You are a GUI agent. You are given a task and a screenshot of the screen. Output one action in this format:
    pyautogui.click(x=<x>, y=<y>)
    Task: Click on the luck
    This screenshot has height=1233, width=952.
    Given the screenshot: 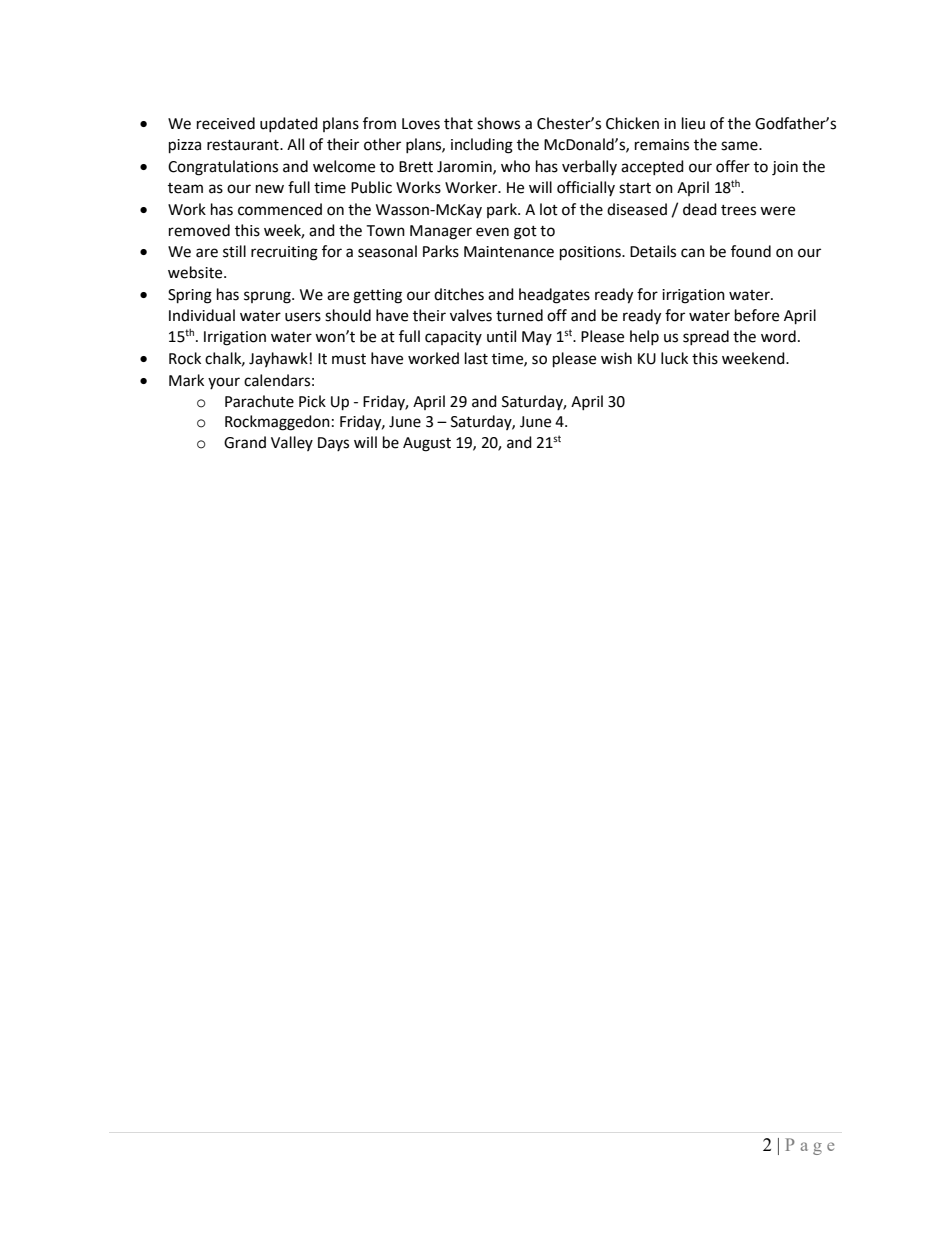 What is the action you would take?
    pyautogui.click(x=674, y=358)
